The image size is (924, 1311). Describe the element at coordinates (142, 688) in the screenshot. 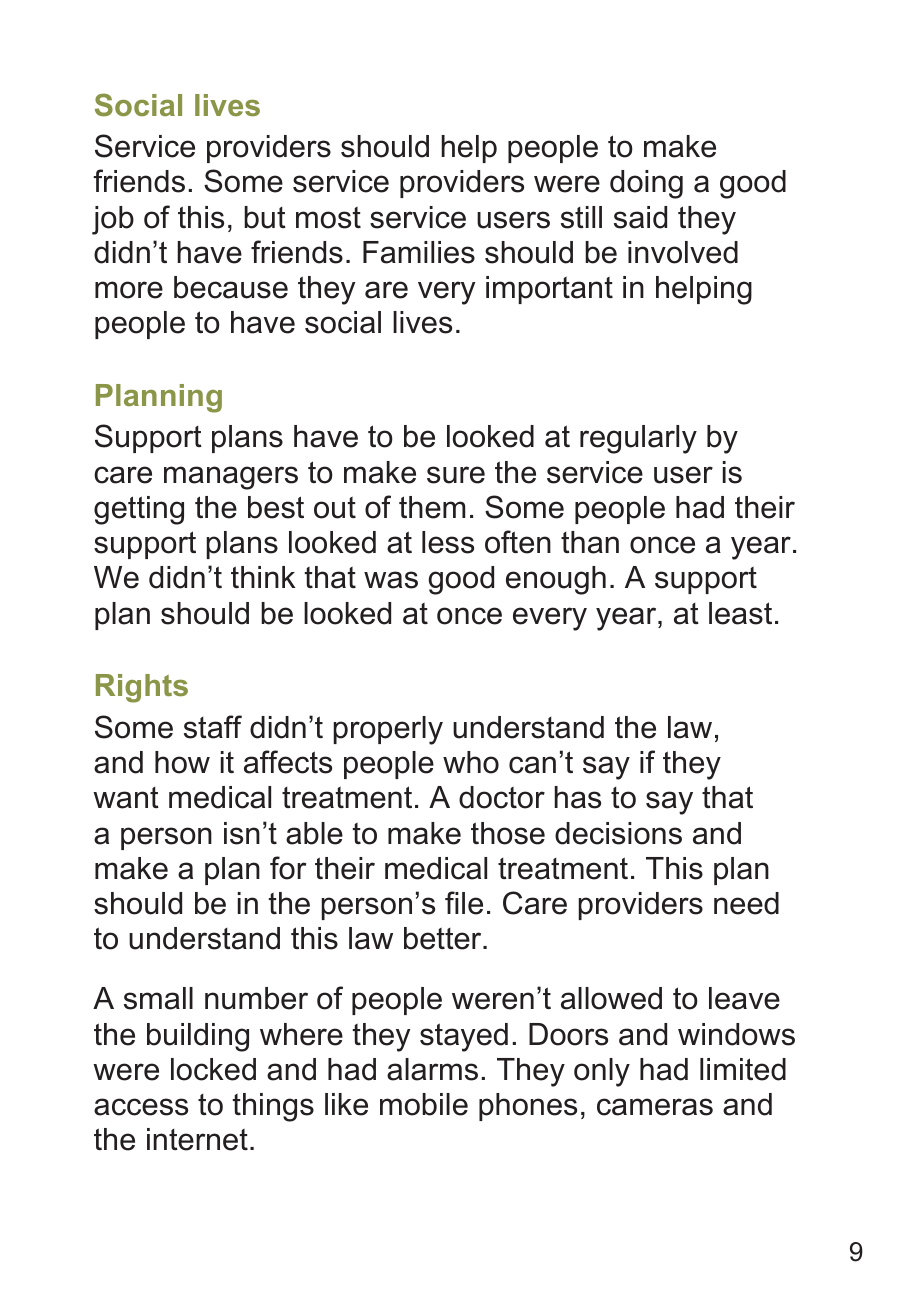

I see `Rights` at that location.
